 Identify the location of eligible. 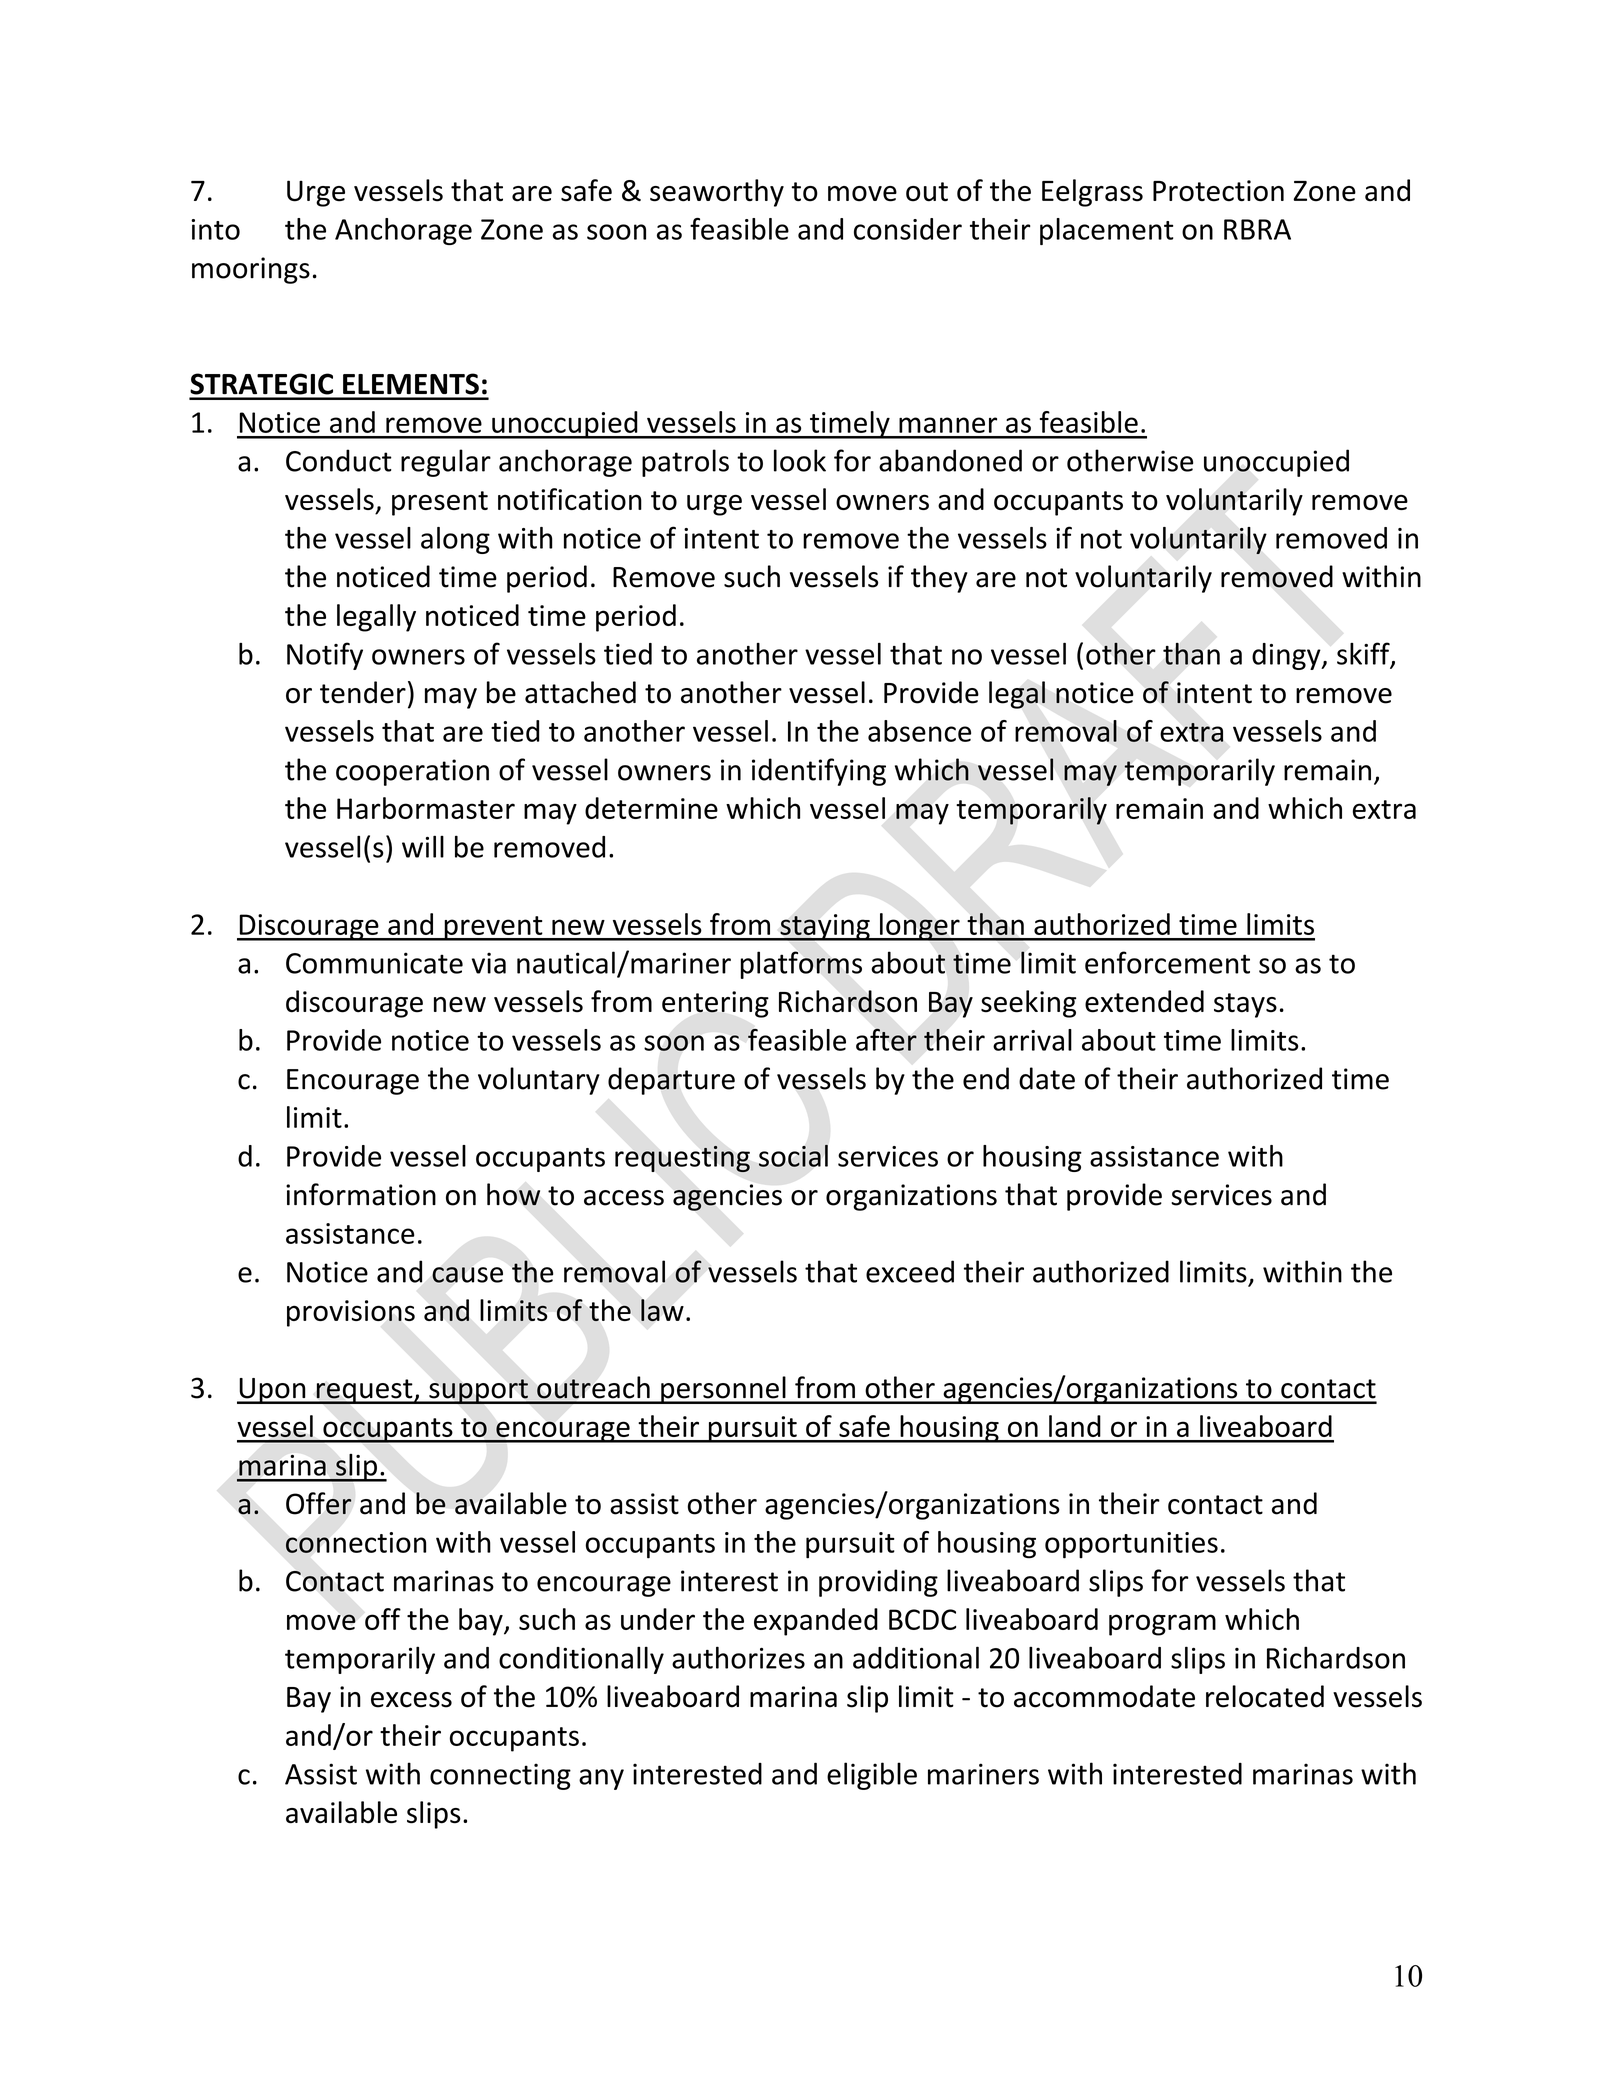
(872, 1776).
